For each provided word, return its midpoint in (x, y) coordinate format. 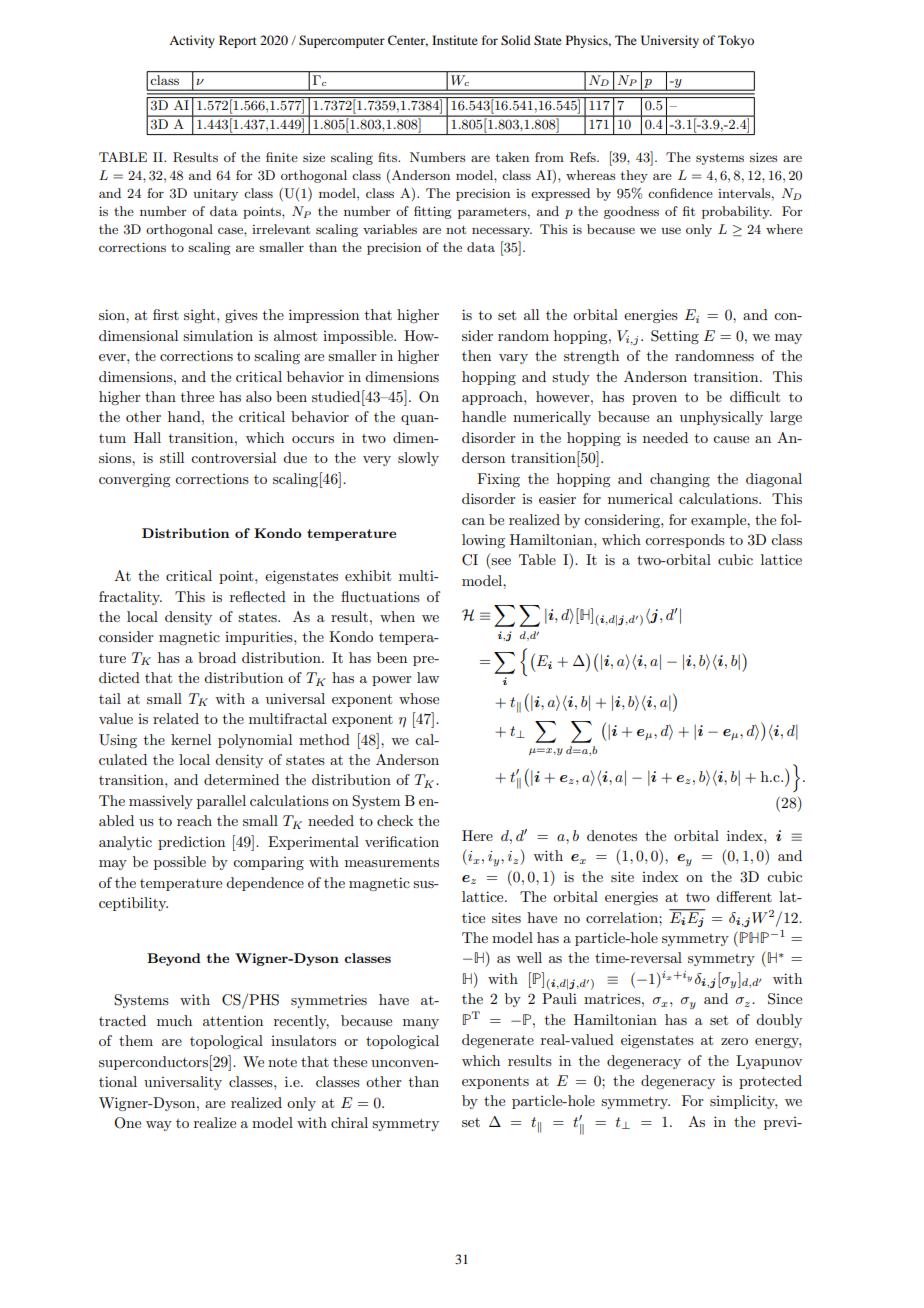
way (159, 1126)
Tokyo (736, 41)
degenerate (498, 1041)
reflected (258, 596)
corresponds (685, 541)
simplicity (743, 1102)
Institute (455, 40)
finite (282, 157)
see (501, 561)
